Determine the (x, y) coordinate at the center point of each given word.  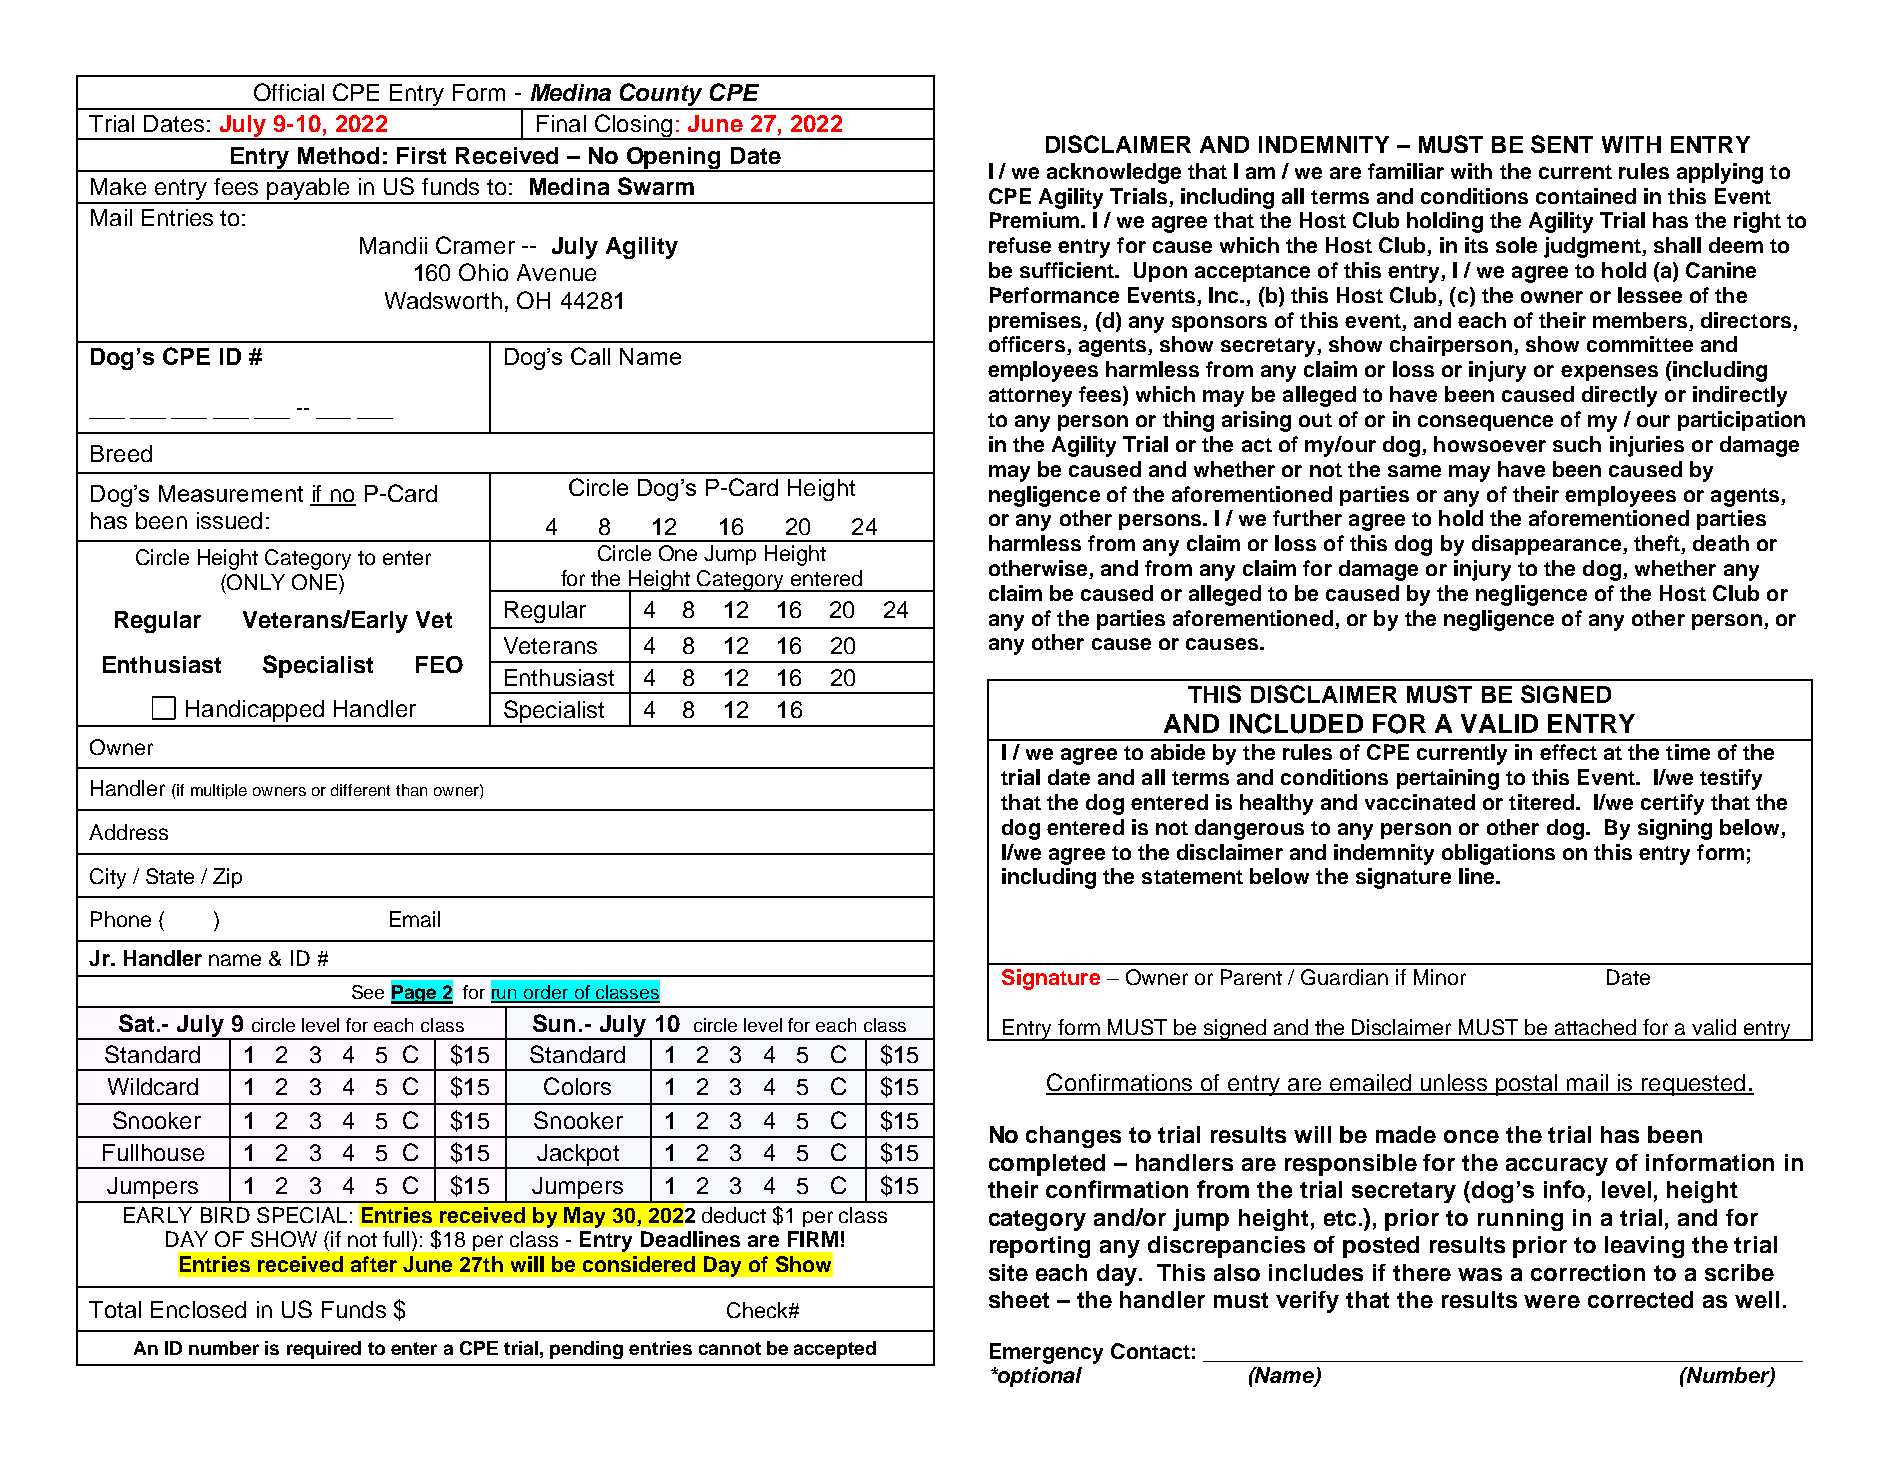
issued (229, 520)
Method (338, 155)
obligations (1498, 854)
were (1552, 1301)
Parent (1251, 977)
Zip (227, 878)
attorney (1030, 397)
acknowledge (1114, 173)
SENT (1562, 144)
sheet (1019, 1299)
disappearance (1548, 545)
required (324, 1350)
